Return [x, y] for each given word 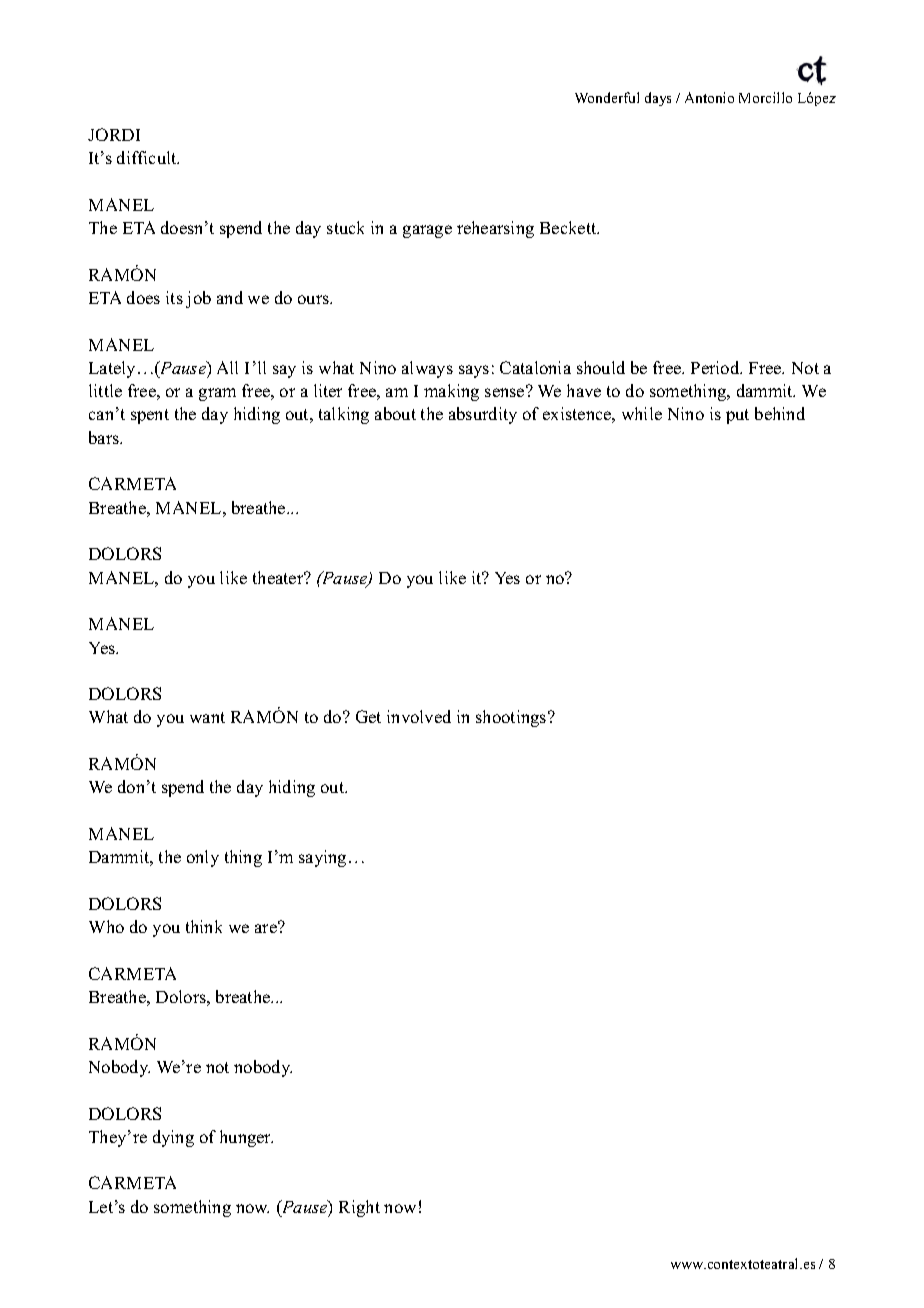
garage [427, 231]
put [737, 416]
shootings [512, 718]
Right [359, 1208]
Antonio [709, 97]
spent [150, 416]
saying [322, 858]
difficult [148, 157]
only [203, 858]
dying [173, 1138]
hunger [246, 1138]
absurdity [483, 415]
